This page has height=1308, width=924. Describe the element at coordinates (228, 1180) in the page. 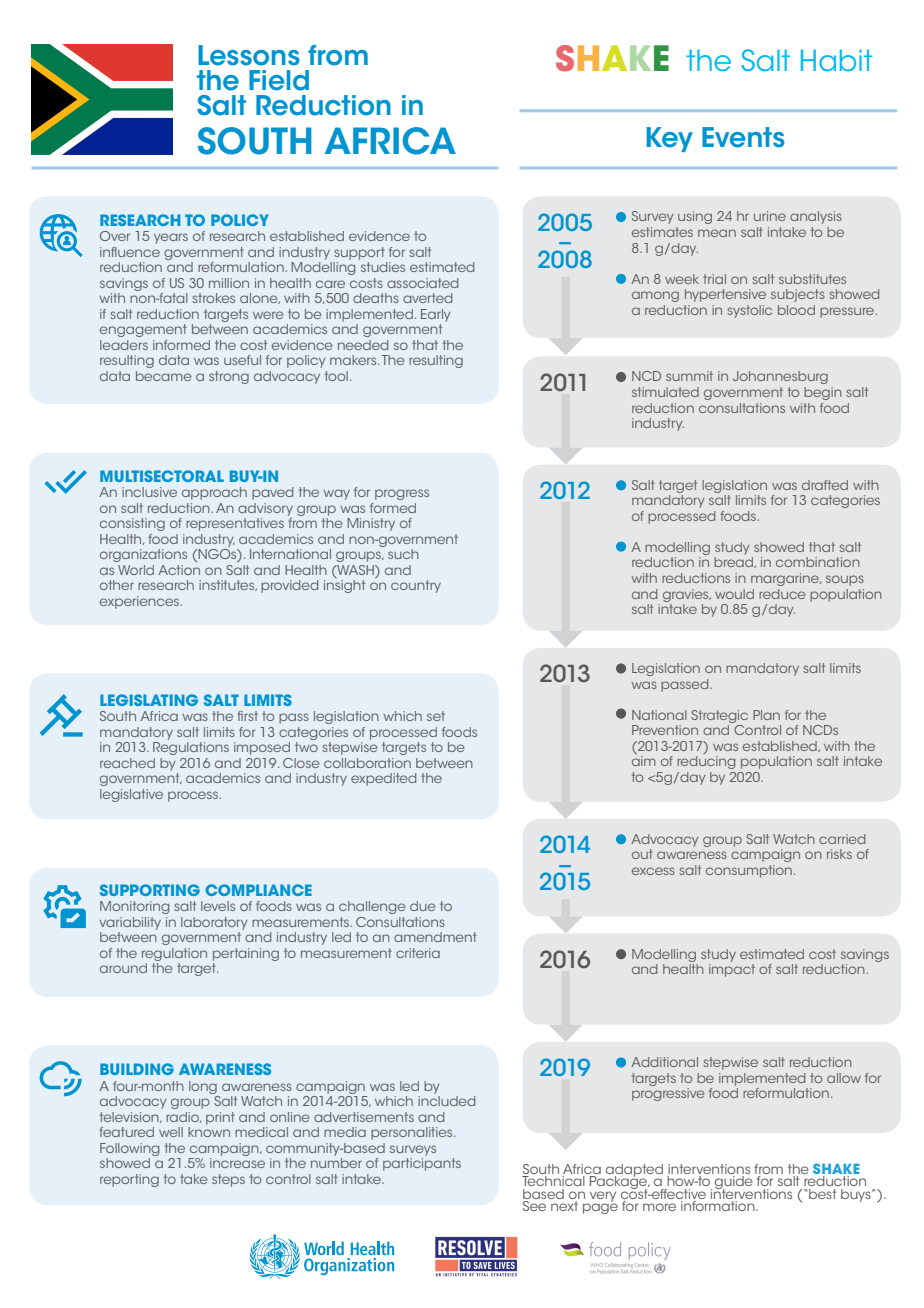

I see `steps` at that location.
